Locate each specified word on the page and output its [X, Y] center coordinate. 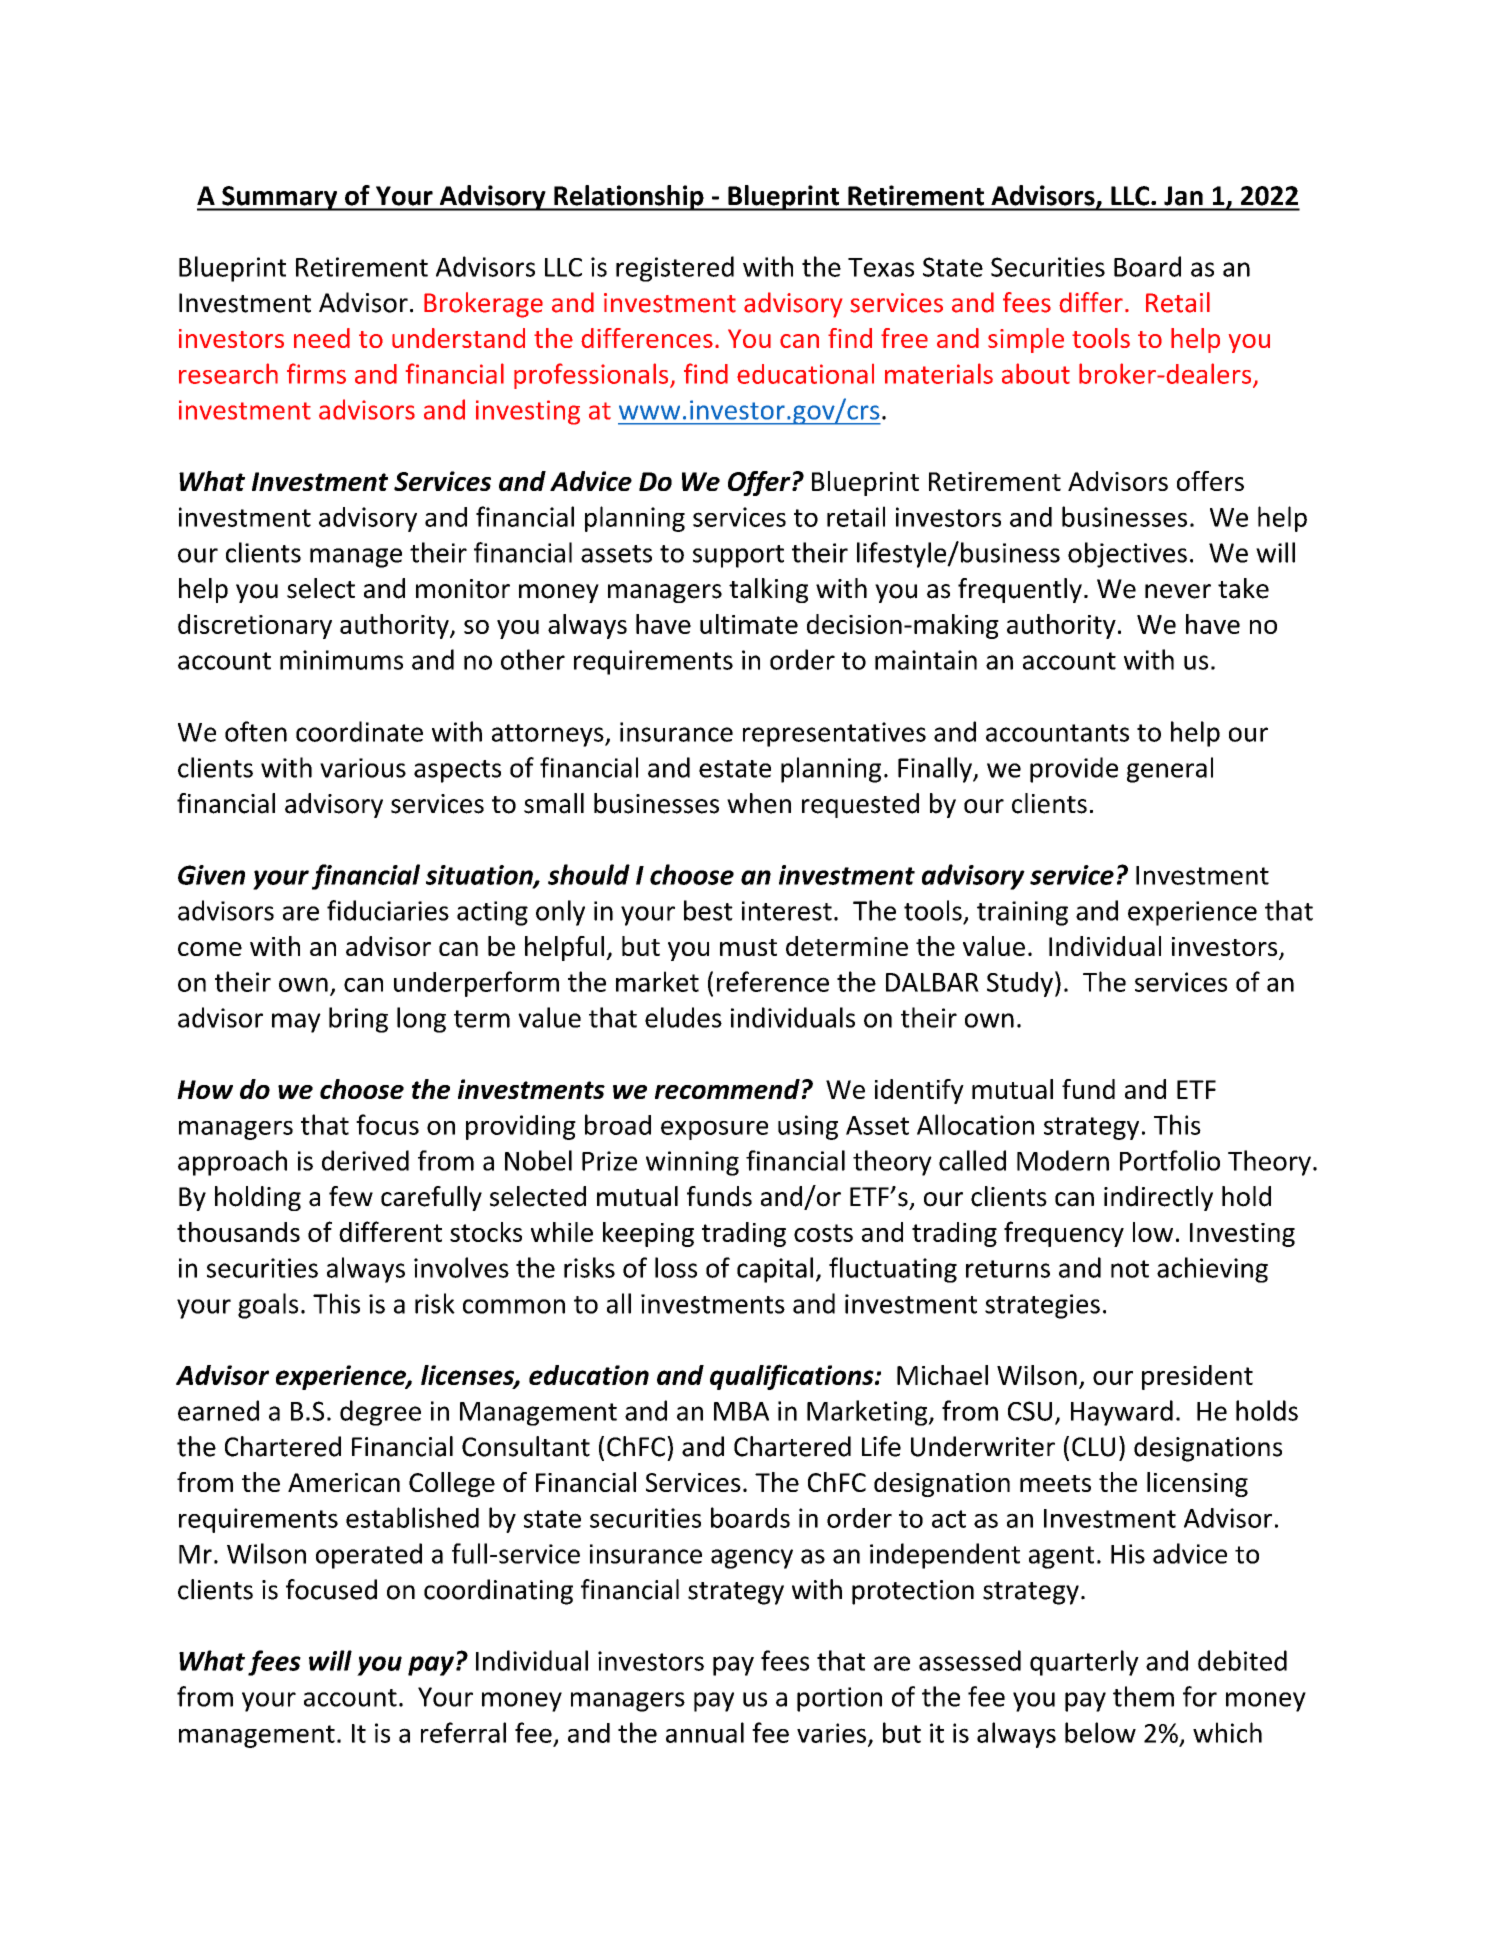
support [738, 556]
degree [380, 1413]
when [759, 803]
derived [365, 1160]
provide [1074, 770]
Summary [280, 198]
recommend [727, 1089]
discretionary [255, 626]
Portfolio [1170, 1160]
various [363, 768]
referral [463, 1732]
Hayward [1122, 1413]
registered [675, 269]
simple [1026, 340]
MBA [741, 1411]
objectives [1127, 555]
